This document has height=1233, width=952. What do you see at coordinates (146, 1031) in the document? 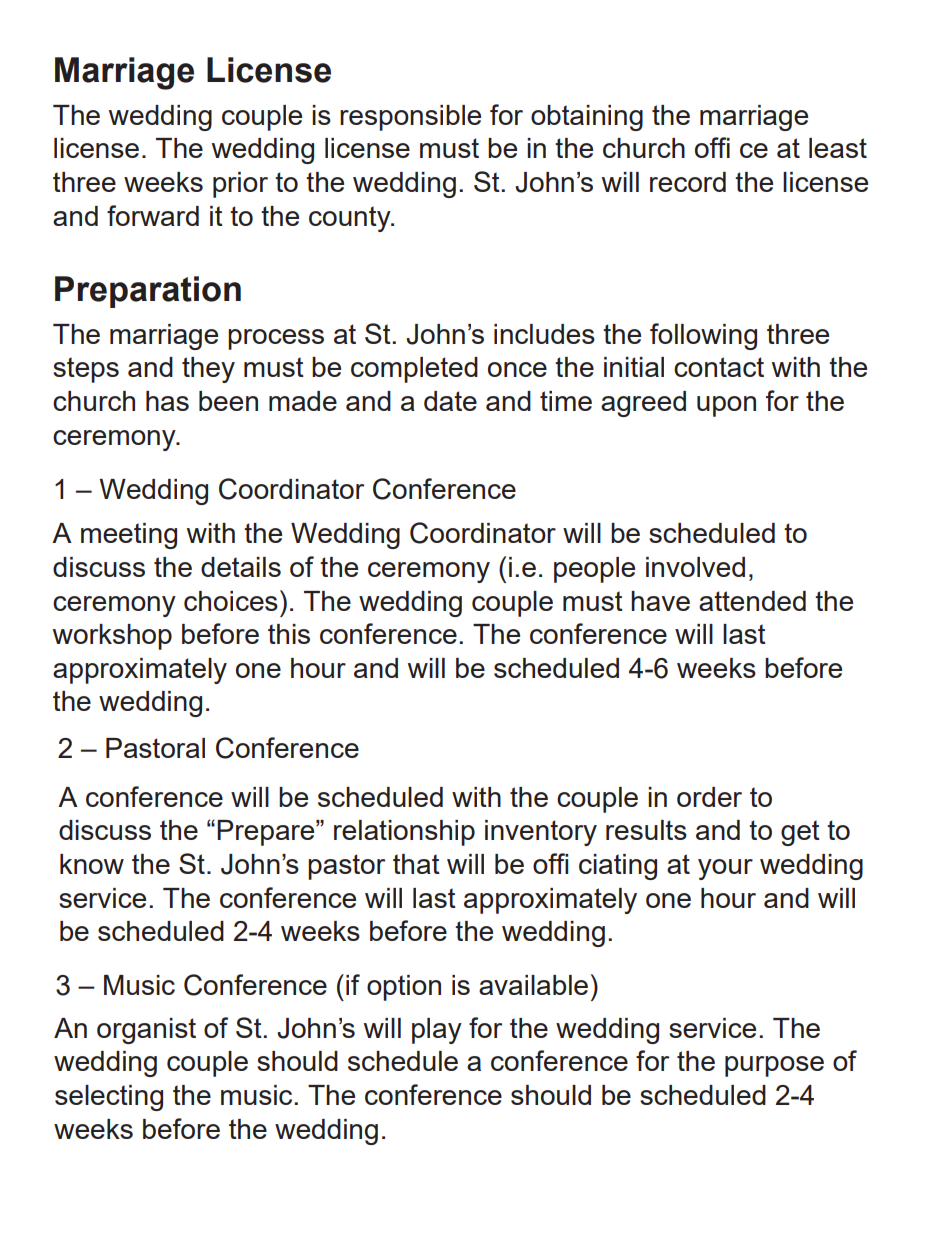
I see `organist` at bounding box center [146, 1031].
